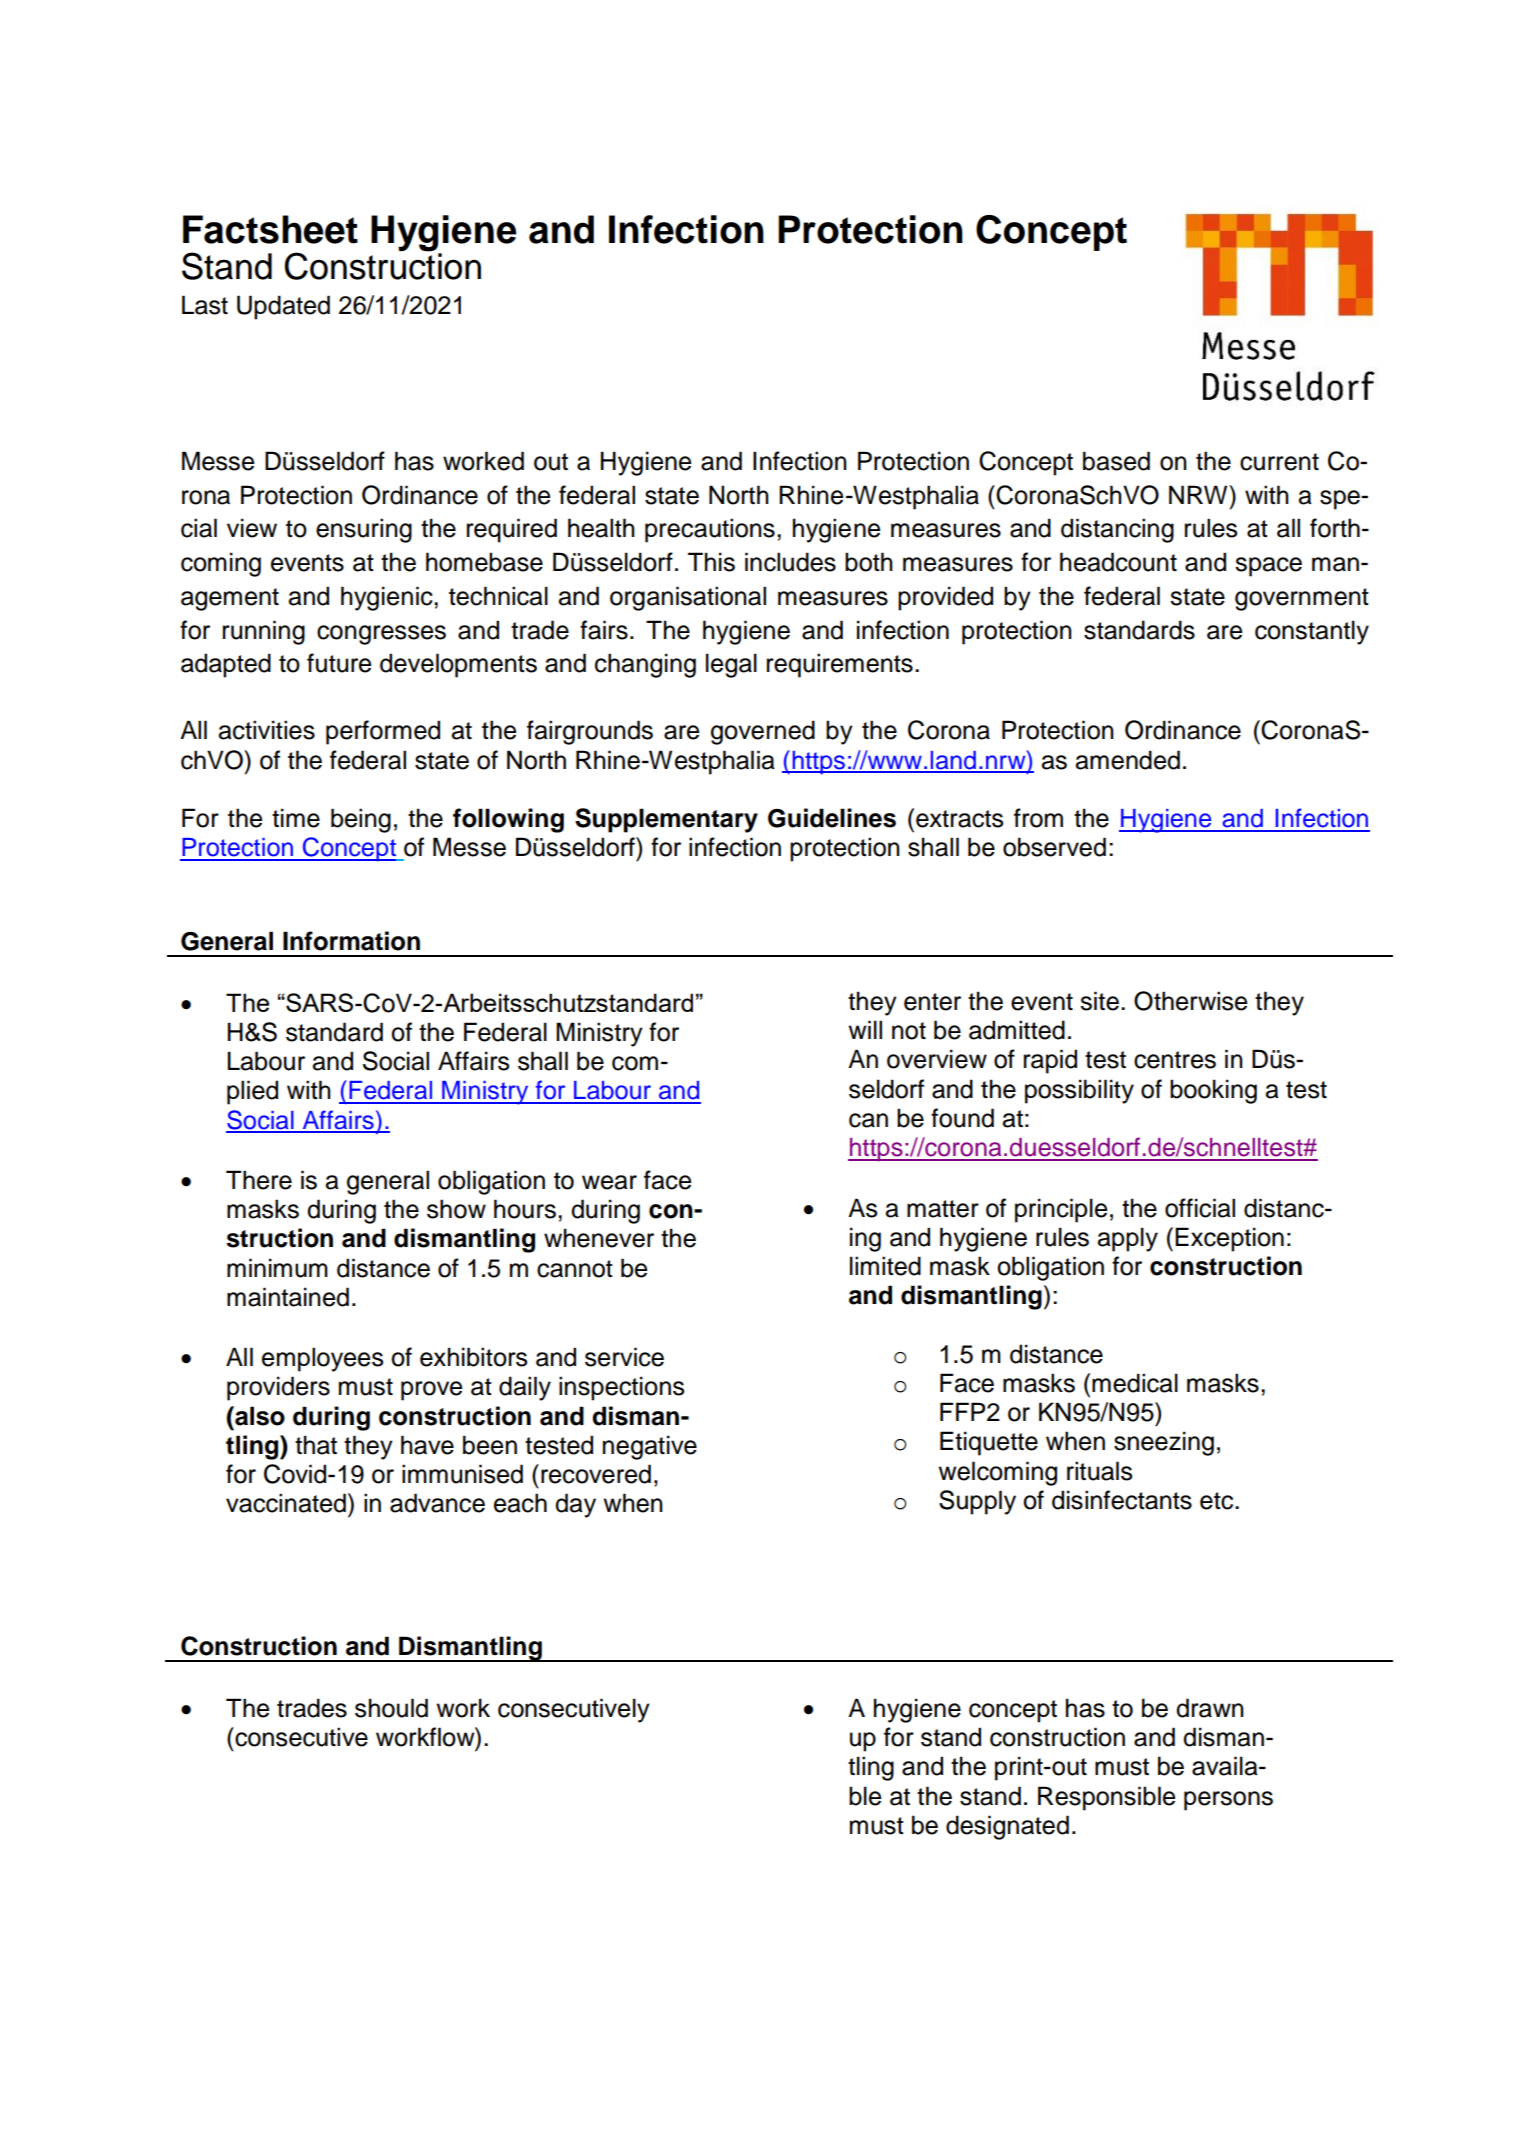  Describe the element at coordinates (259, 1180) in the document. I see `There` at that location.
